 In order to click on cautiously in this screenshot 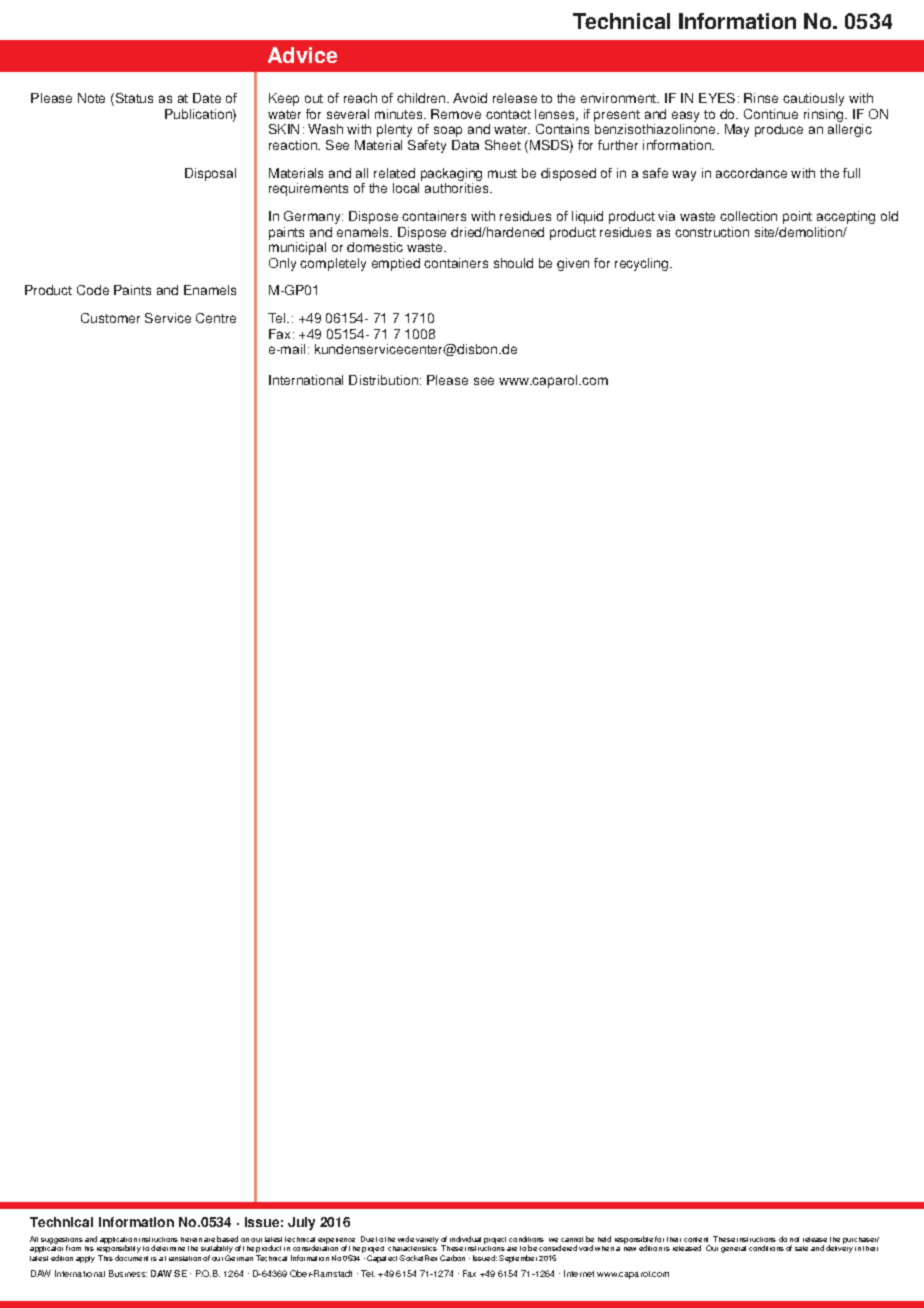, I will do `click(813, 99)`.
